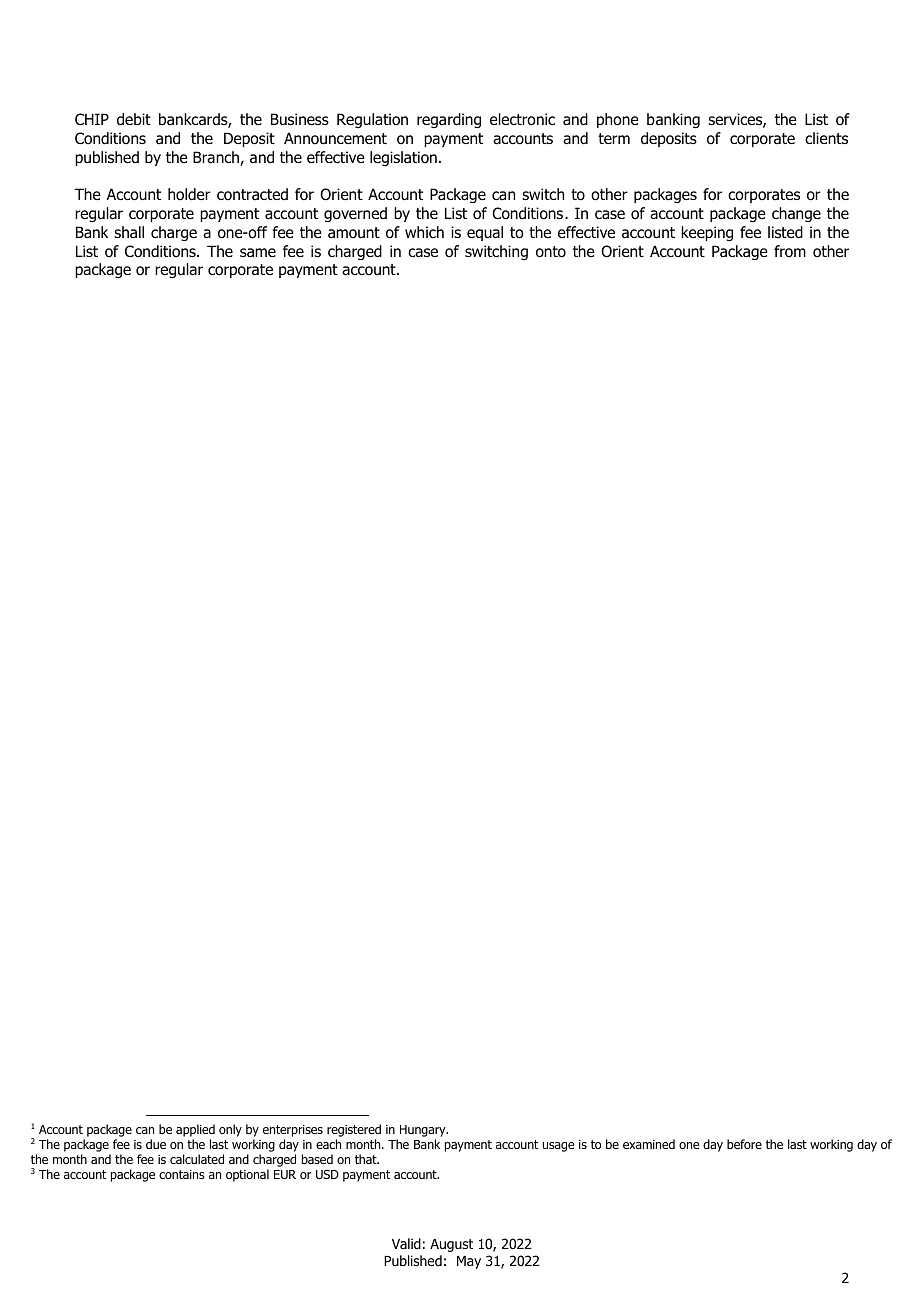  I want to click on applied, so click(195, 1130).
